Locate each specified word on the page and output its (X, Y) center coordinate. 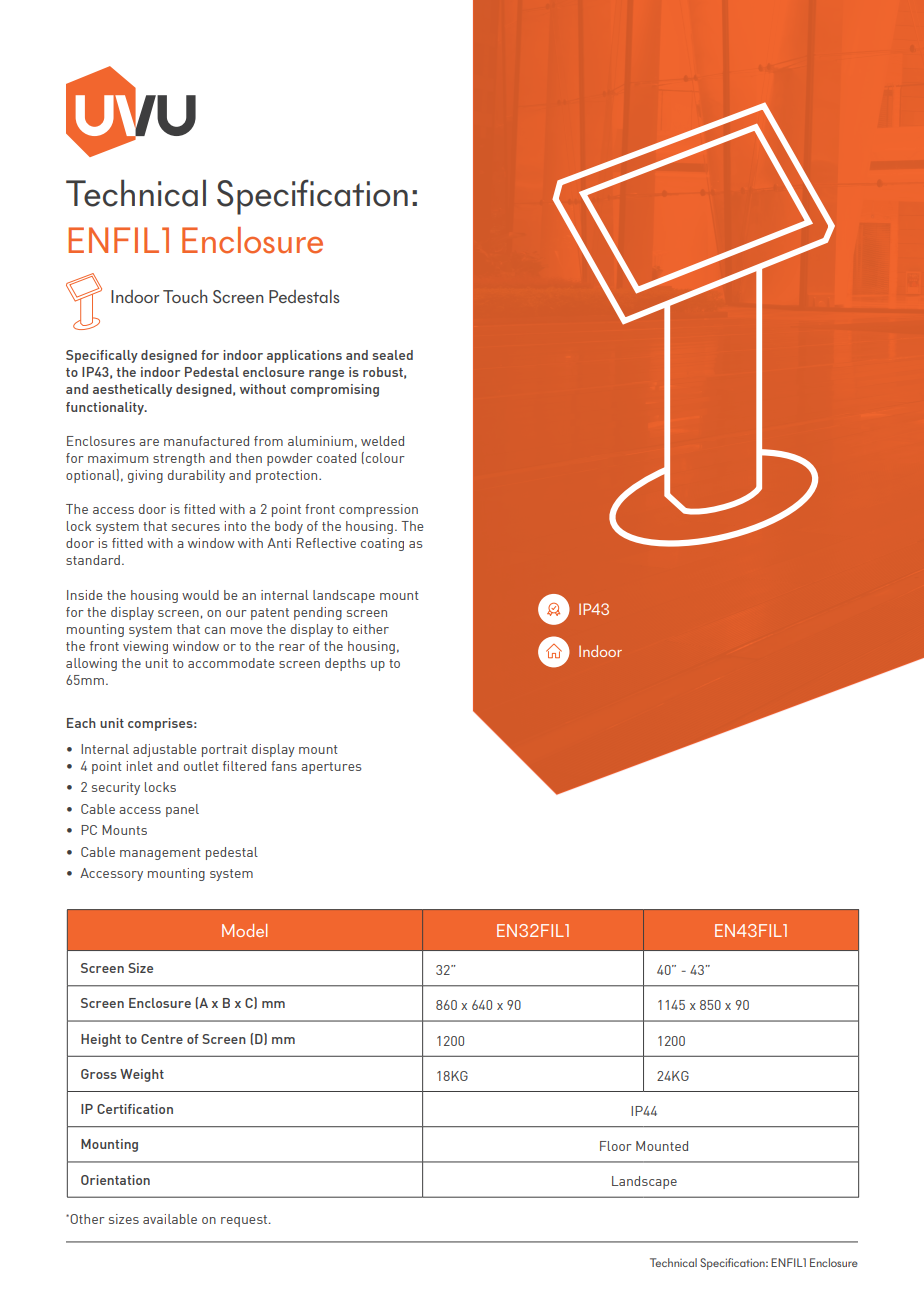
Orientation (115, 1180)
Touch (185, 296)
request (245, 1221)
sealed (392, 355)
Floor (616, 1146)
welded (382, 441)
